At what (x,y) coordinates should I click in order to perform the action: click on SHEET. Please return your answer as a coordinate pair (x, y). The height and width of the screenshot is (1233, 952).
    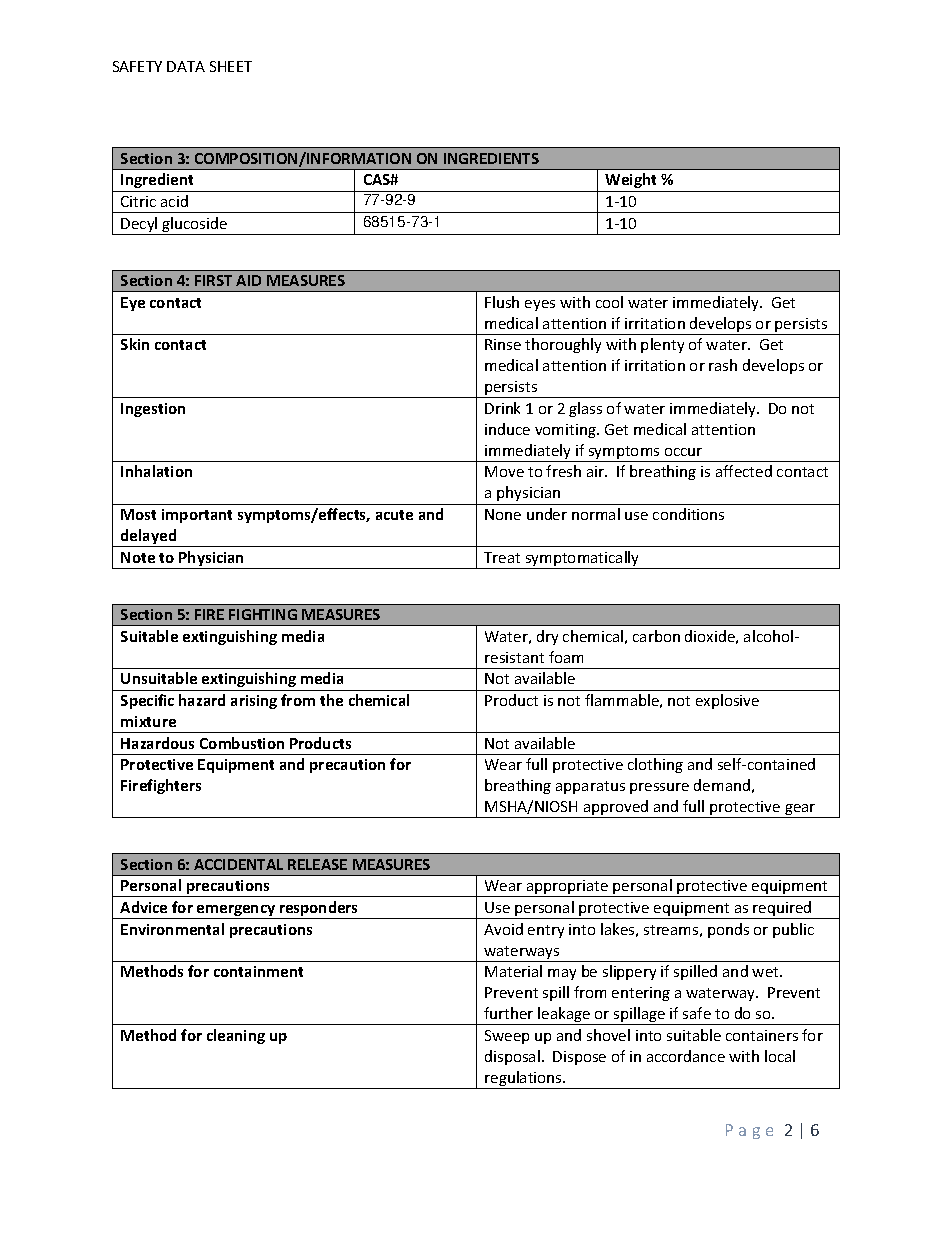
    Looking at the image, I should click on (231, 66).
